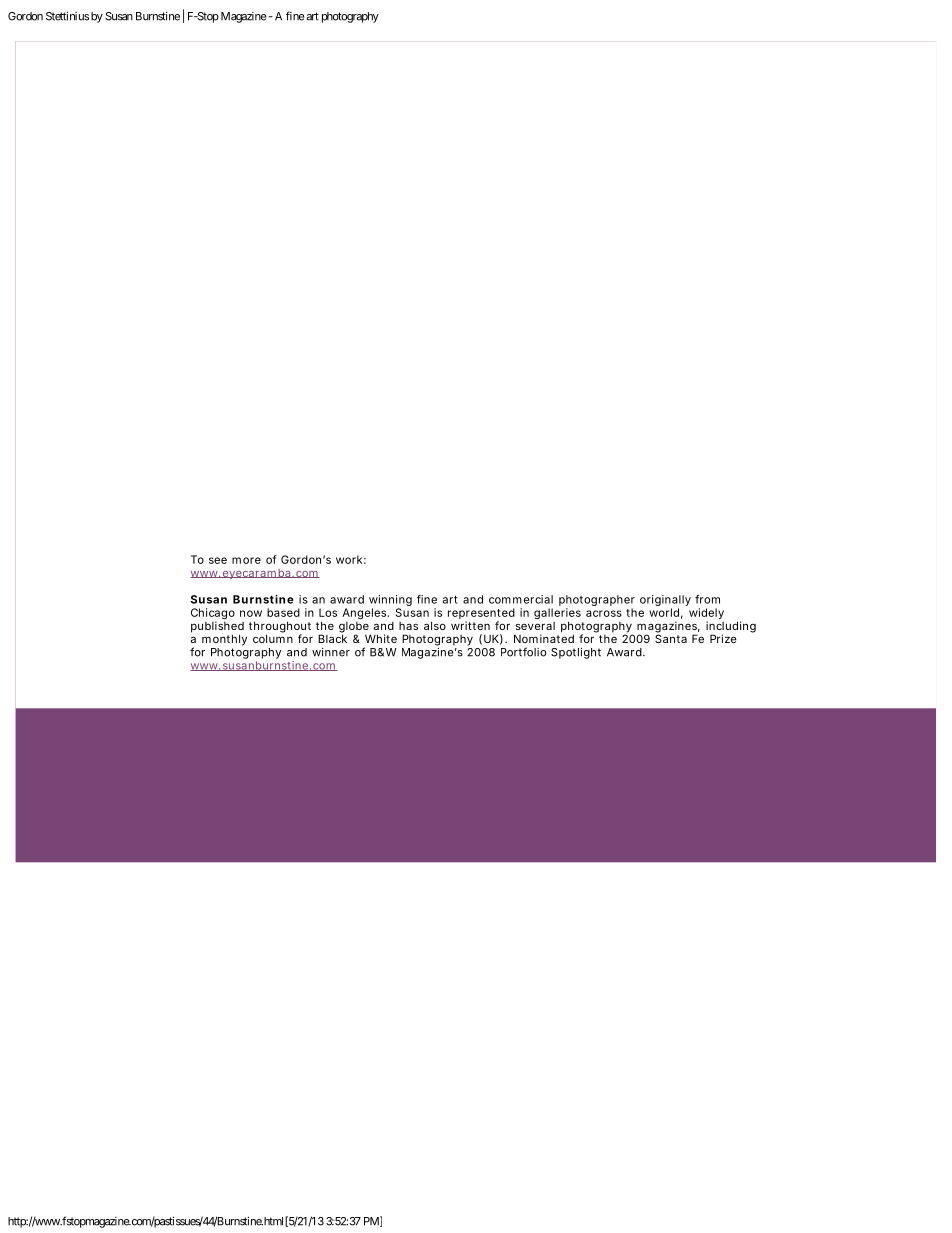 This image has height=1233, width=952. What do you see at coordinates (665, 602) in the image?
I see `originally` at bounding box center [665, 602].
